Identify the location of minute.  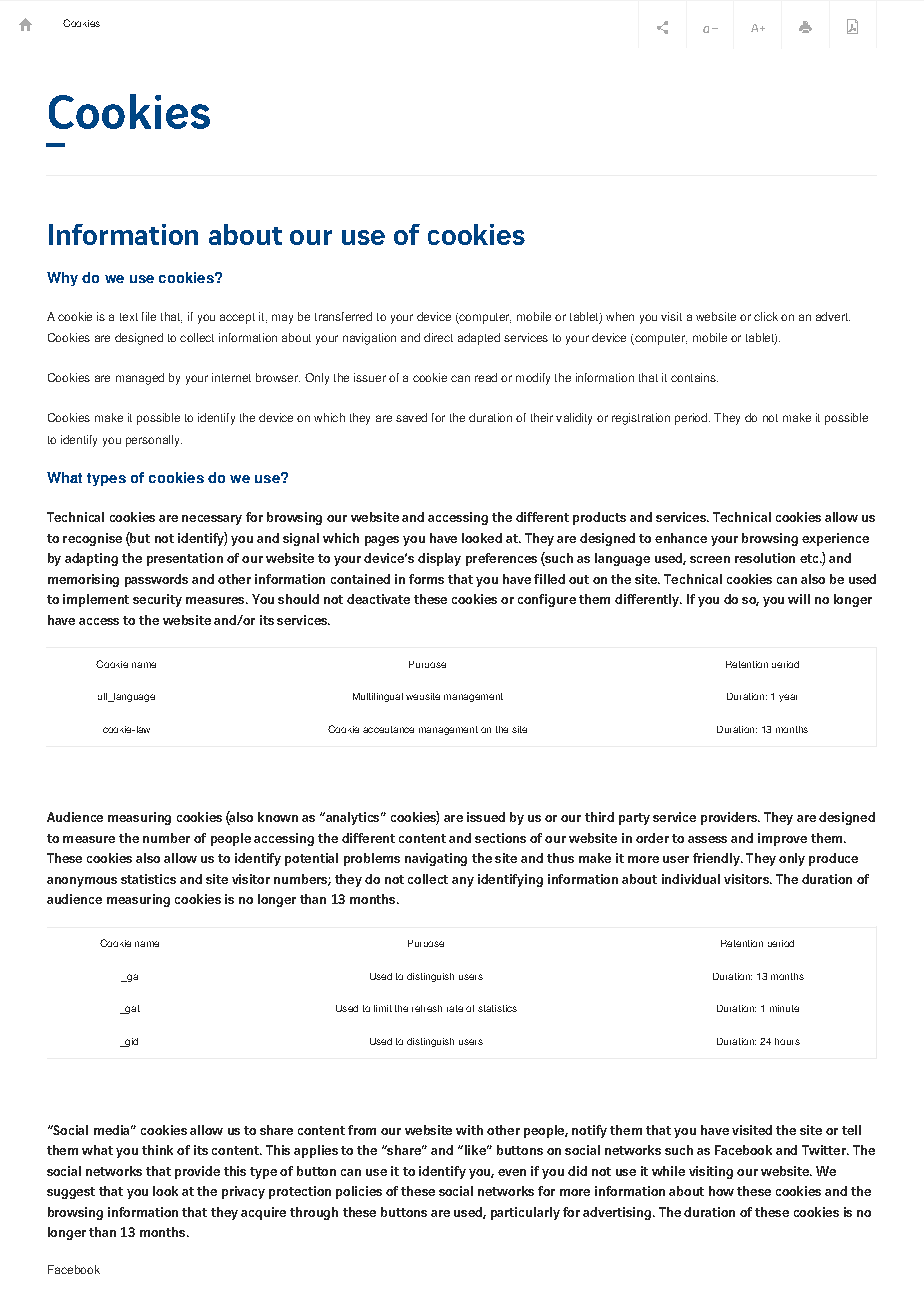
(784, 1008).
